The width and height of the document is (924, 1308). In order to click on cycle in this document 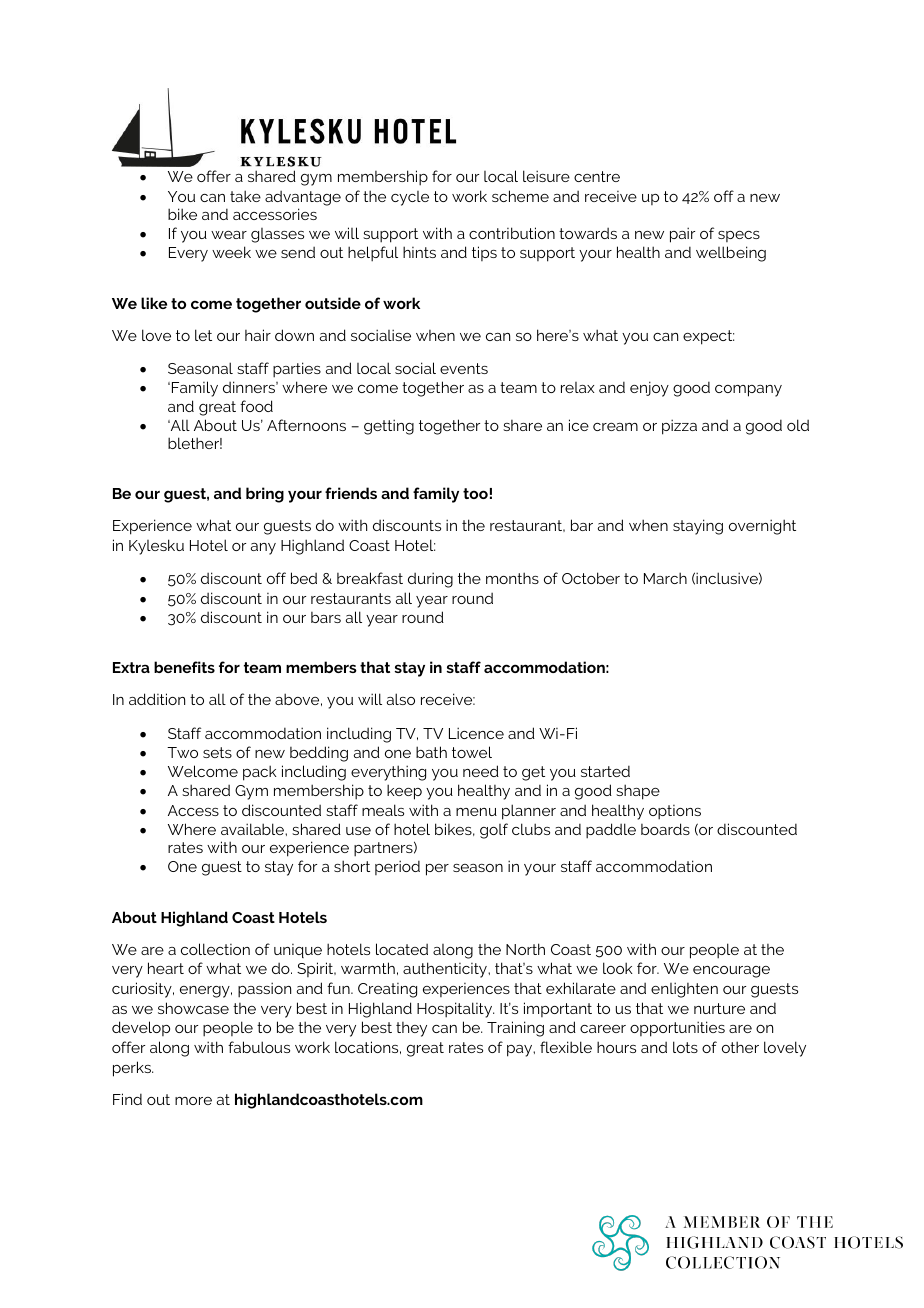, I will do `click(410, 198)`.
